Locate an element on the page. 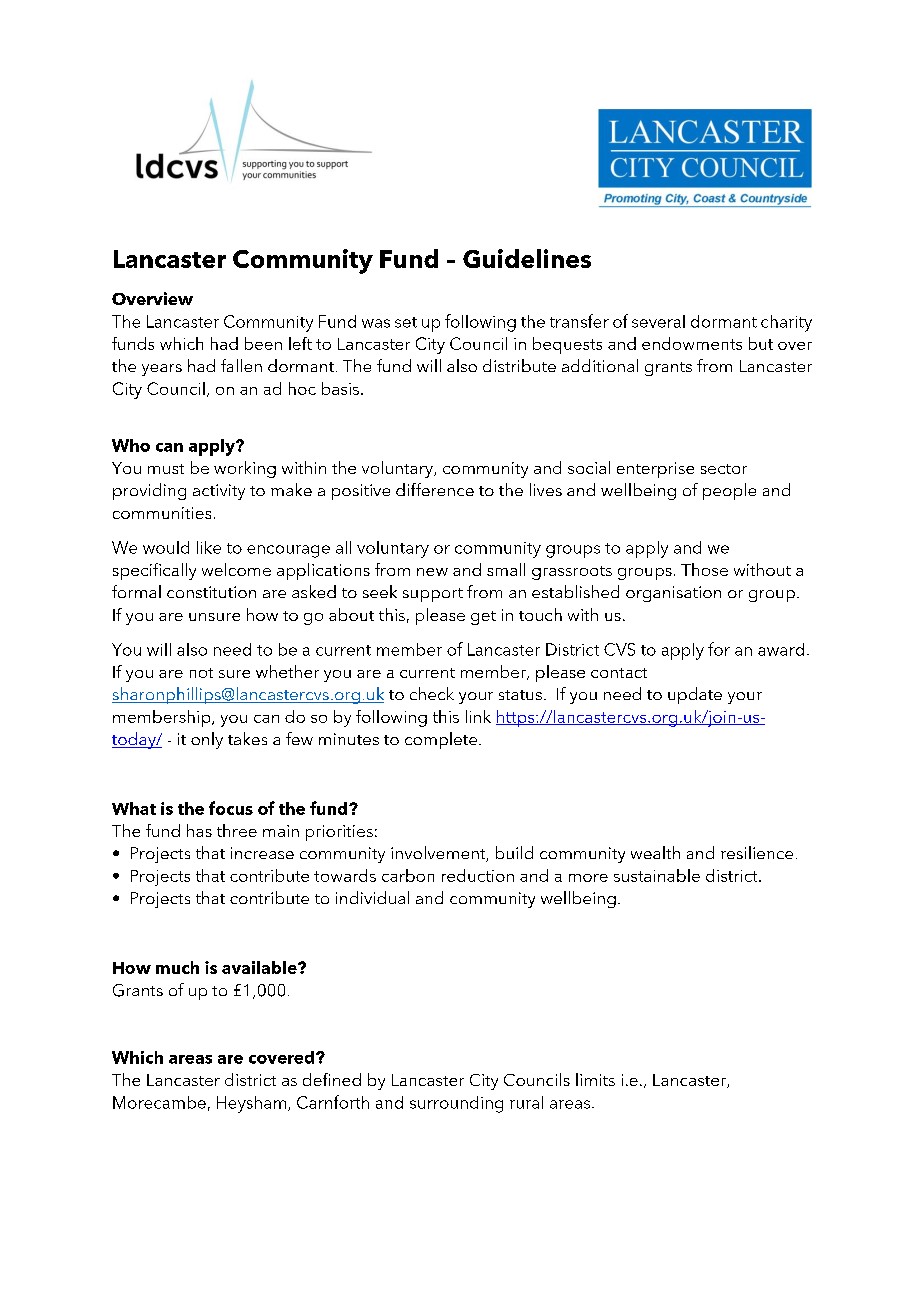  several is located at coordinates (658, 321).
